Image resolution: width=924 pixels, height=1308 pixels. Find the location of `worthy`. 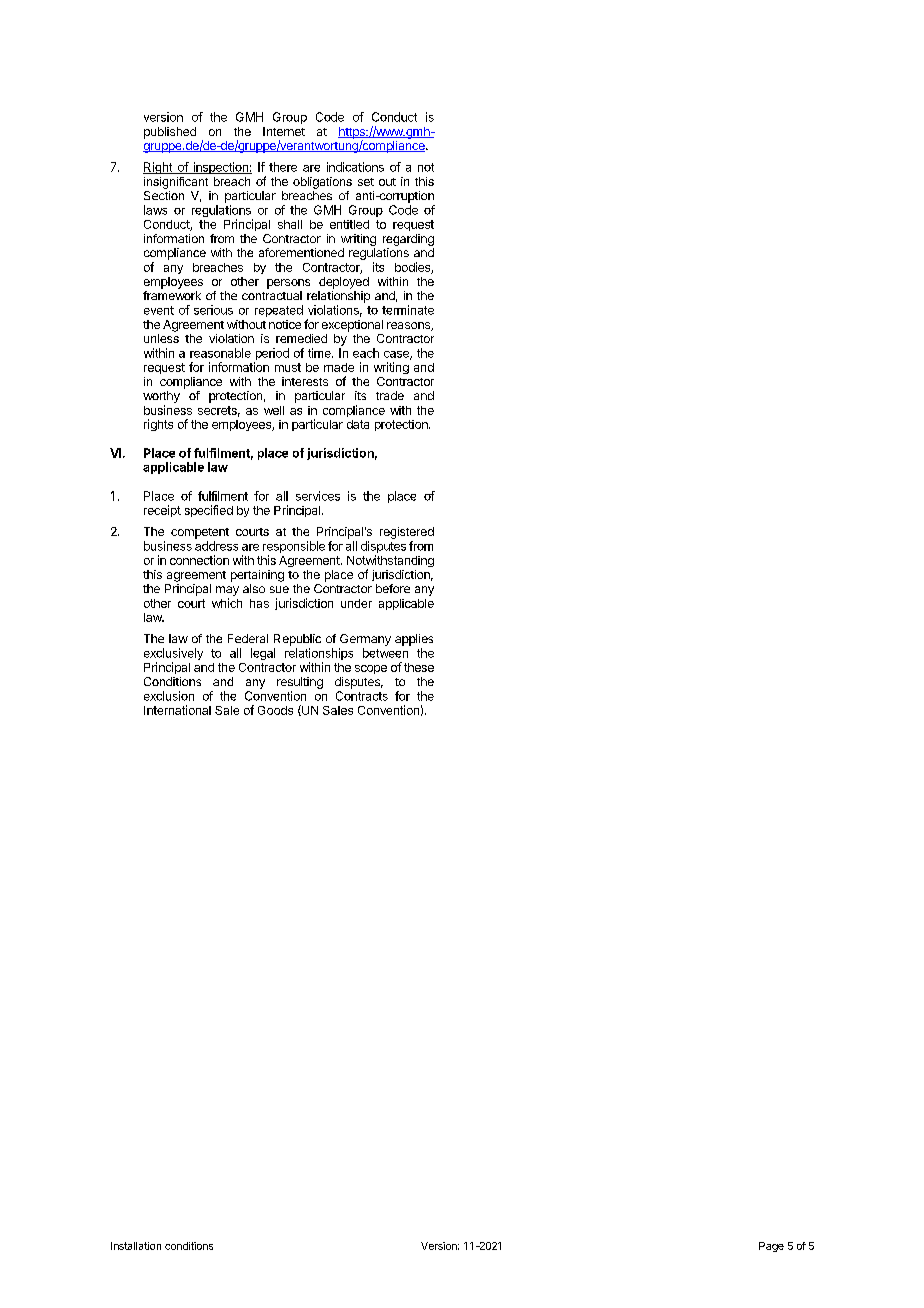

worthy is located at coordinates (161, 397).
